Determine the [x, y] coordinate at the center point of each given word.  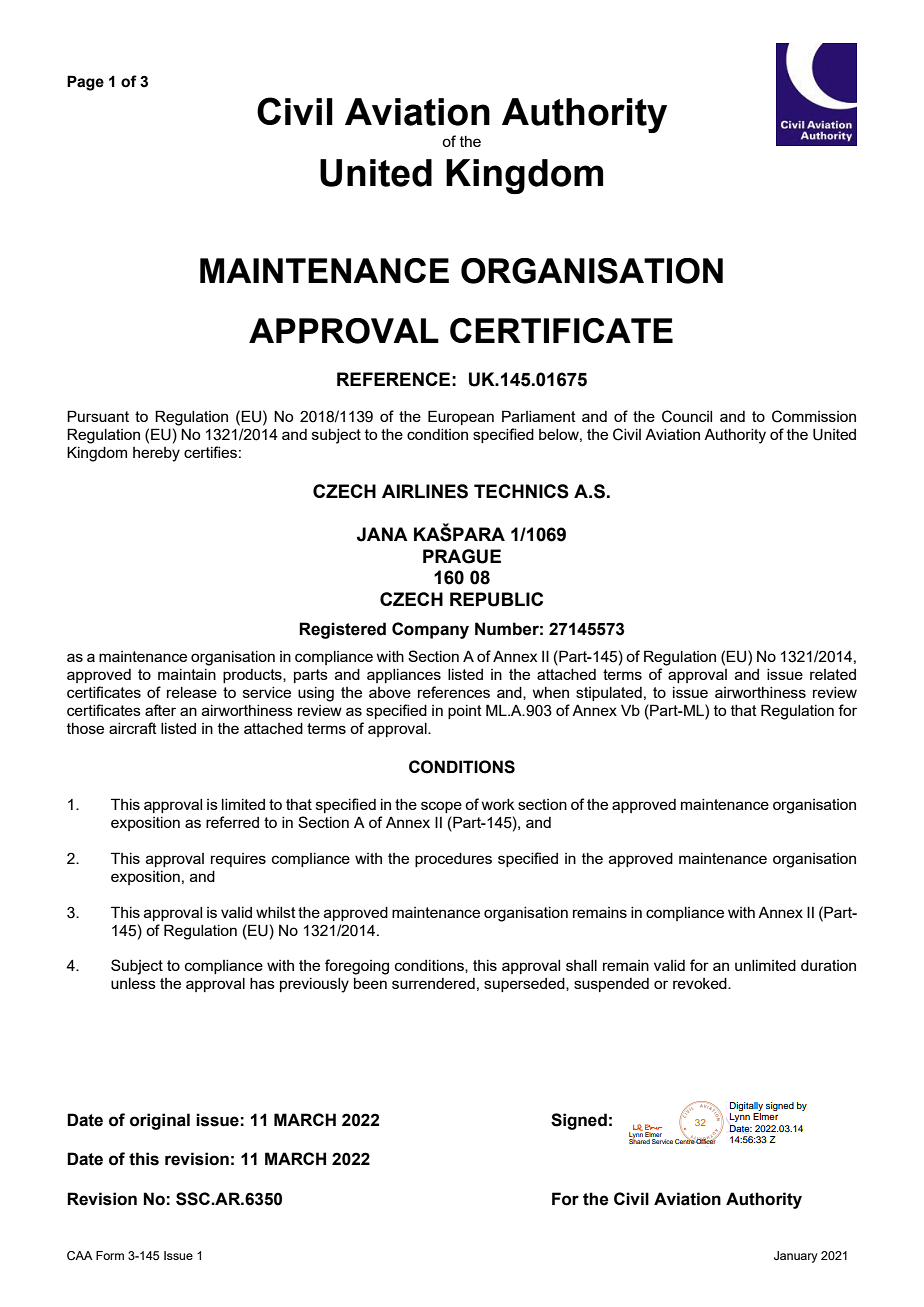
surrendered [433, 983]
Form [110, 1255]
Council [687, 416]
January [796, 1257]
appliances [404, 676]
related [833, 674]
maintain [187, 674]
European [461, 417]
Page [85, 83]
